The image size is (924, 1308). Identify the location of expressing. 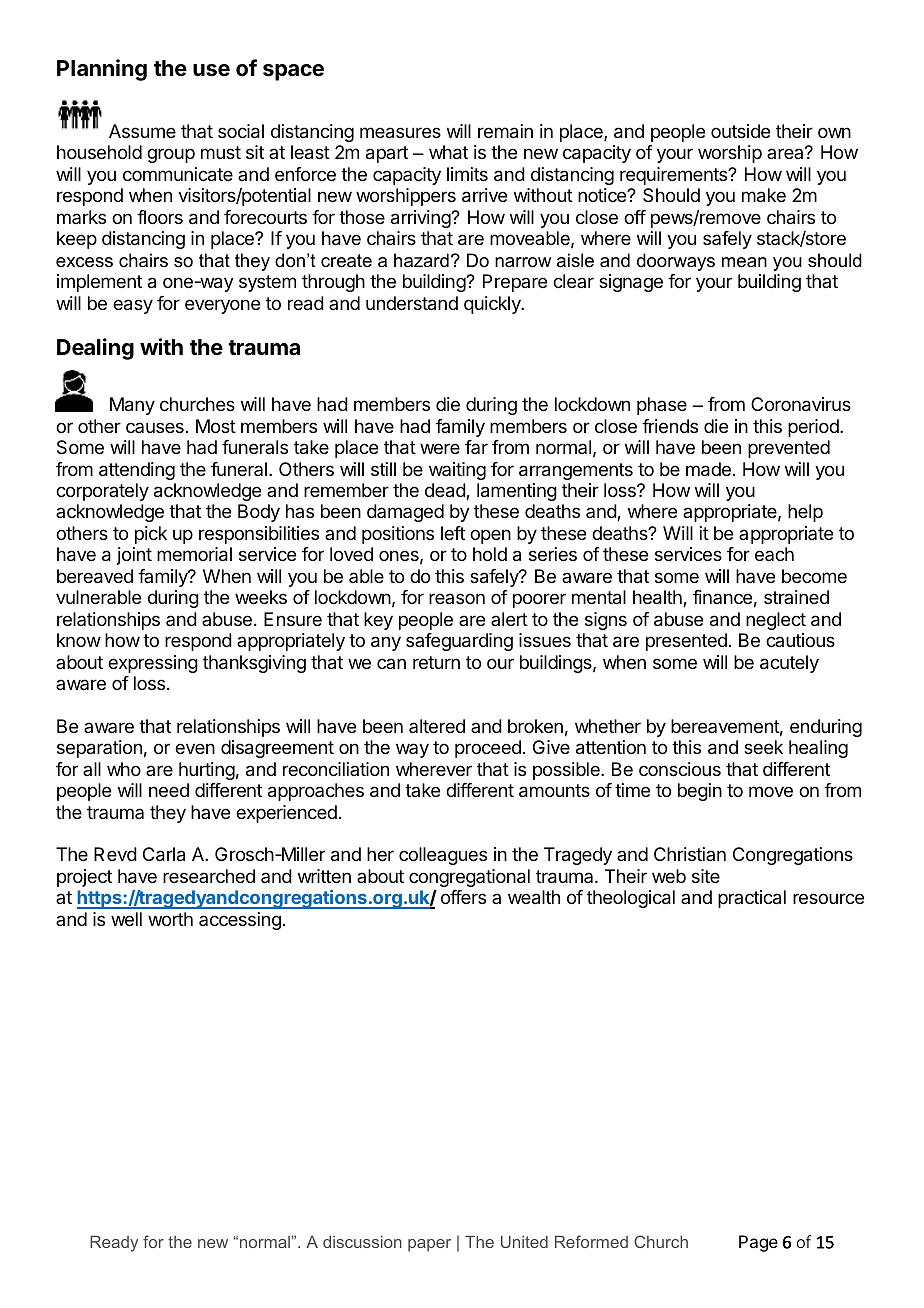
(153, 664).
